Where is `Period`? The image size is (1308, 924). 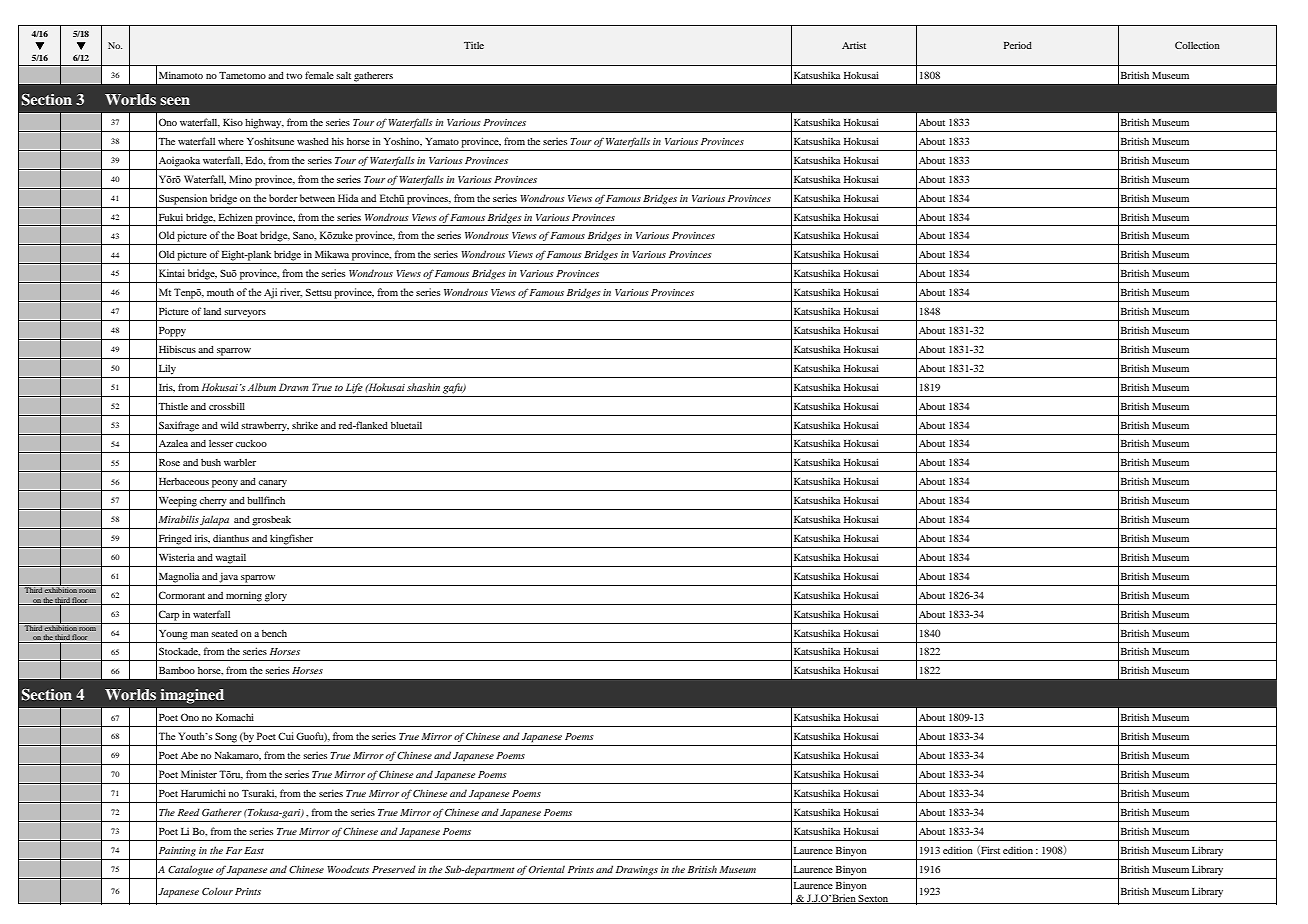 Period is located at coordinates (1018, 45).
